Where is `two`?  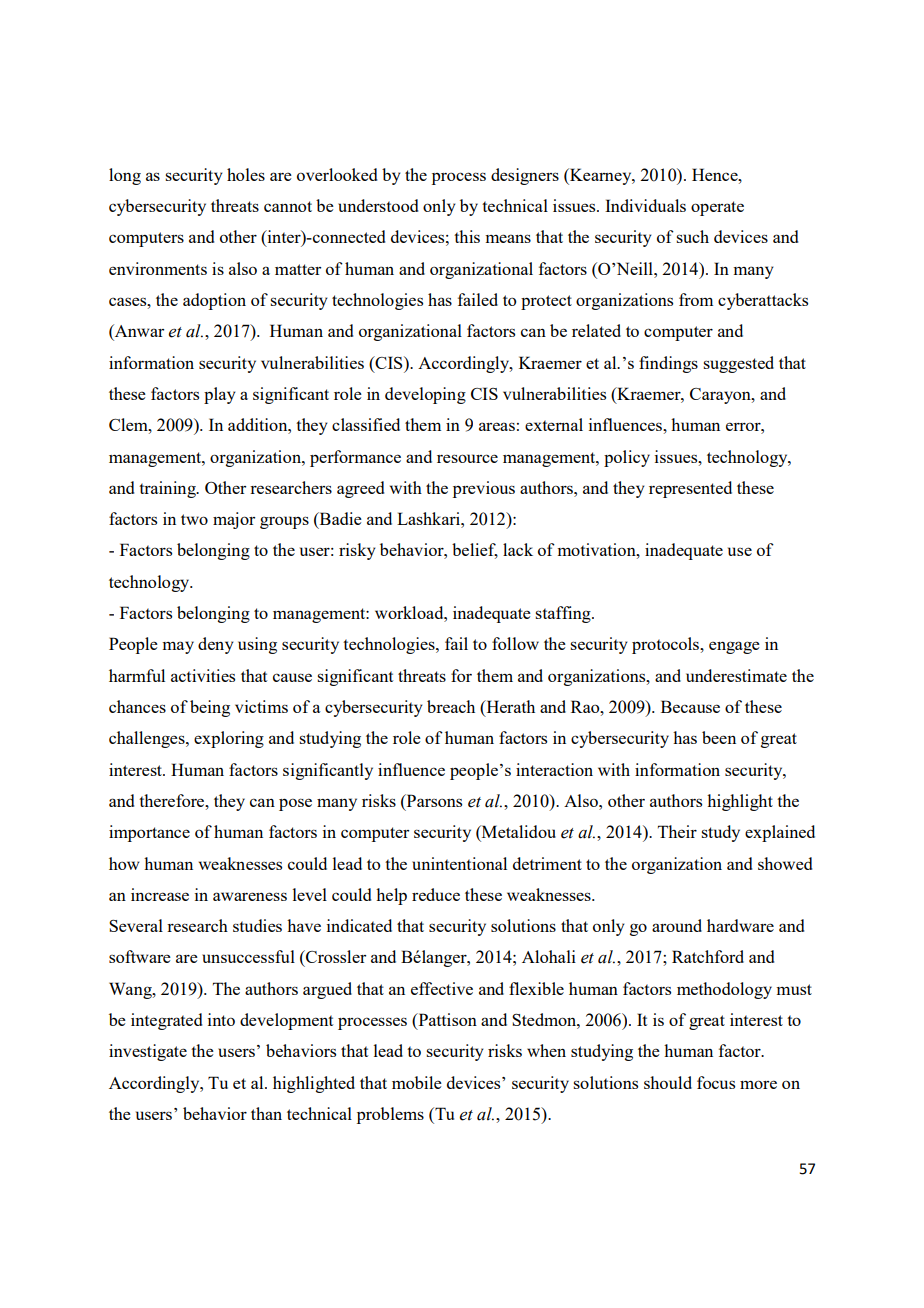 two is located at coordinates (194, 519).
